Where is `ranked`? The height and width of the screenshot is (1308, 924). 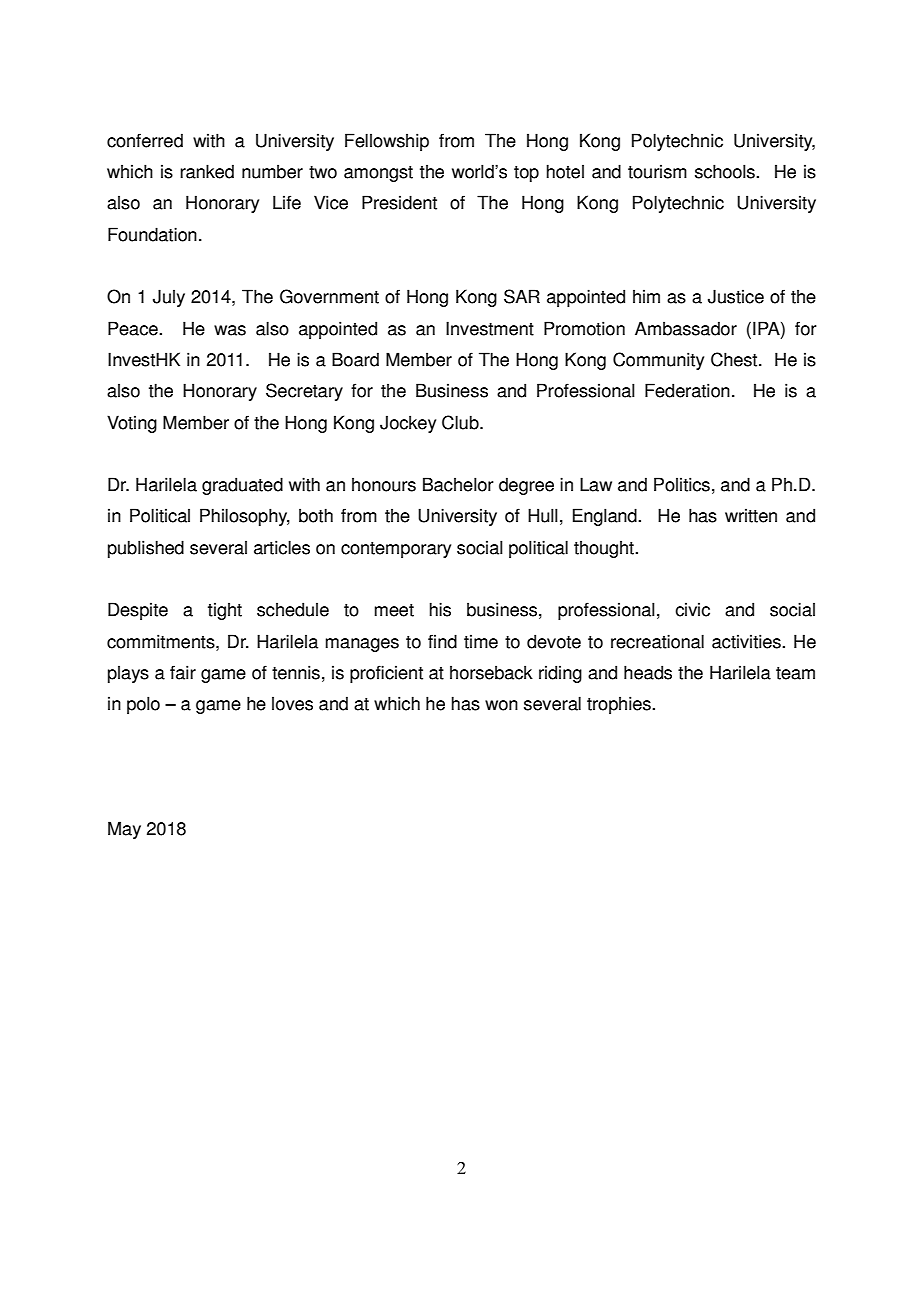
ranked is located at coordinates (207, 171).
